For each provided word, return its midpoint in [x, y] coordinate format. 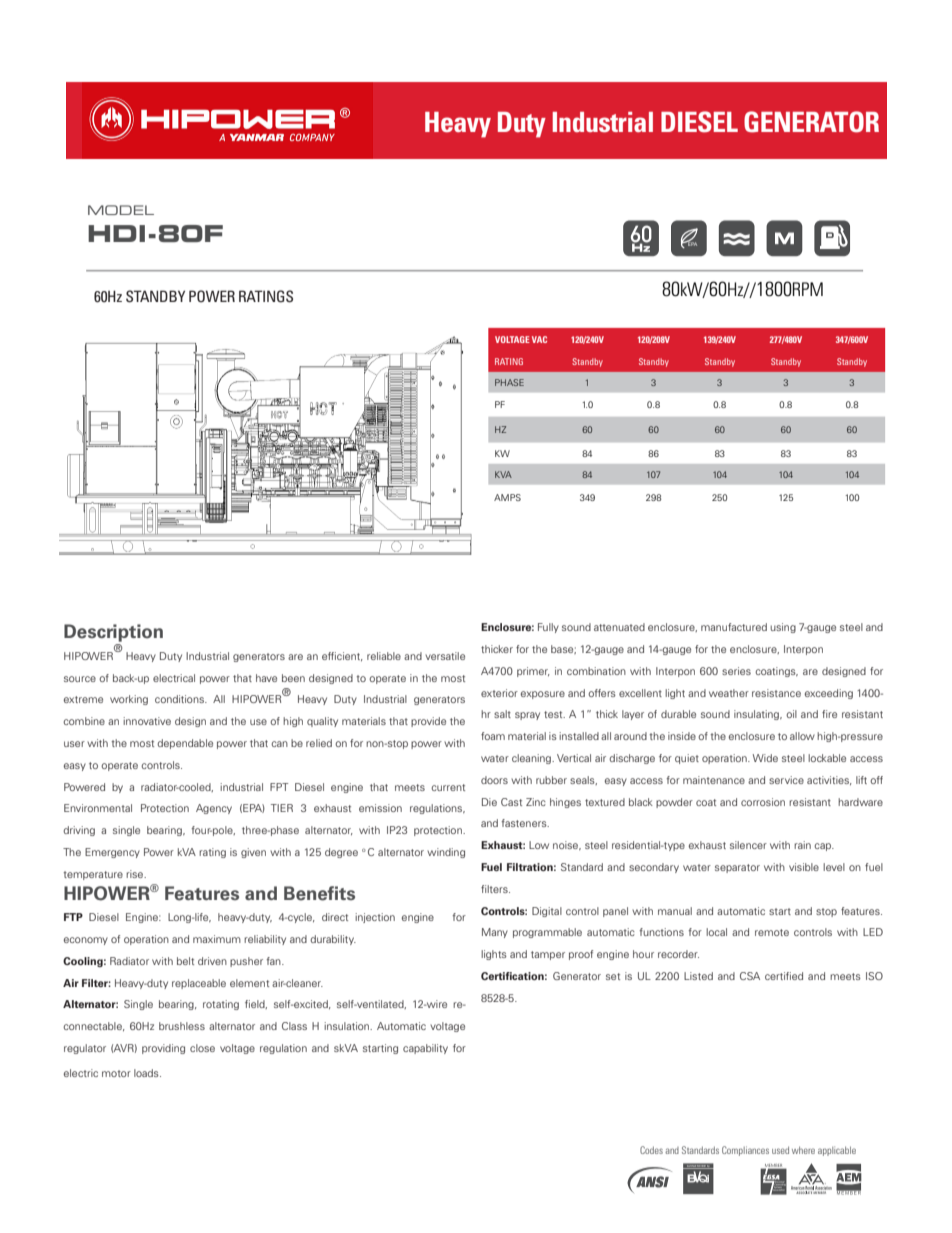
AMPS [507, 497]
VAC [539, 339]
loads [147, 1073]
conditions [180, 699]
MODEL [121, 210]
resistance [776, 693]
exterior [499, 693]
